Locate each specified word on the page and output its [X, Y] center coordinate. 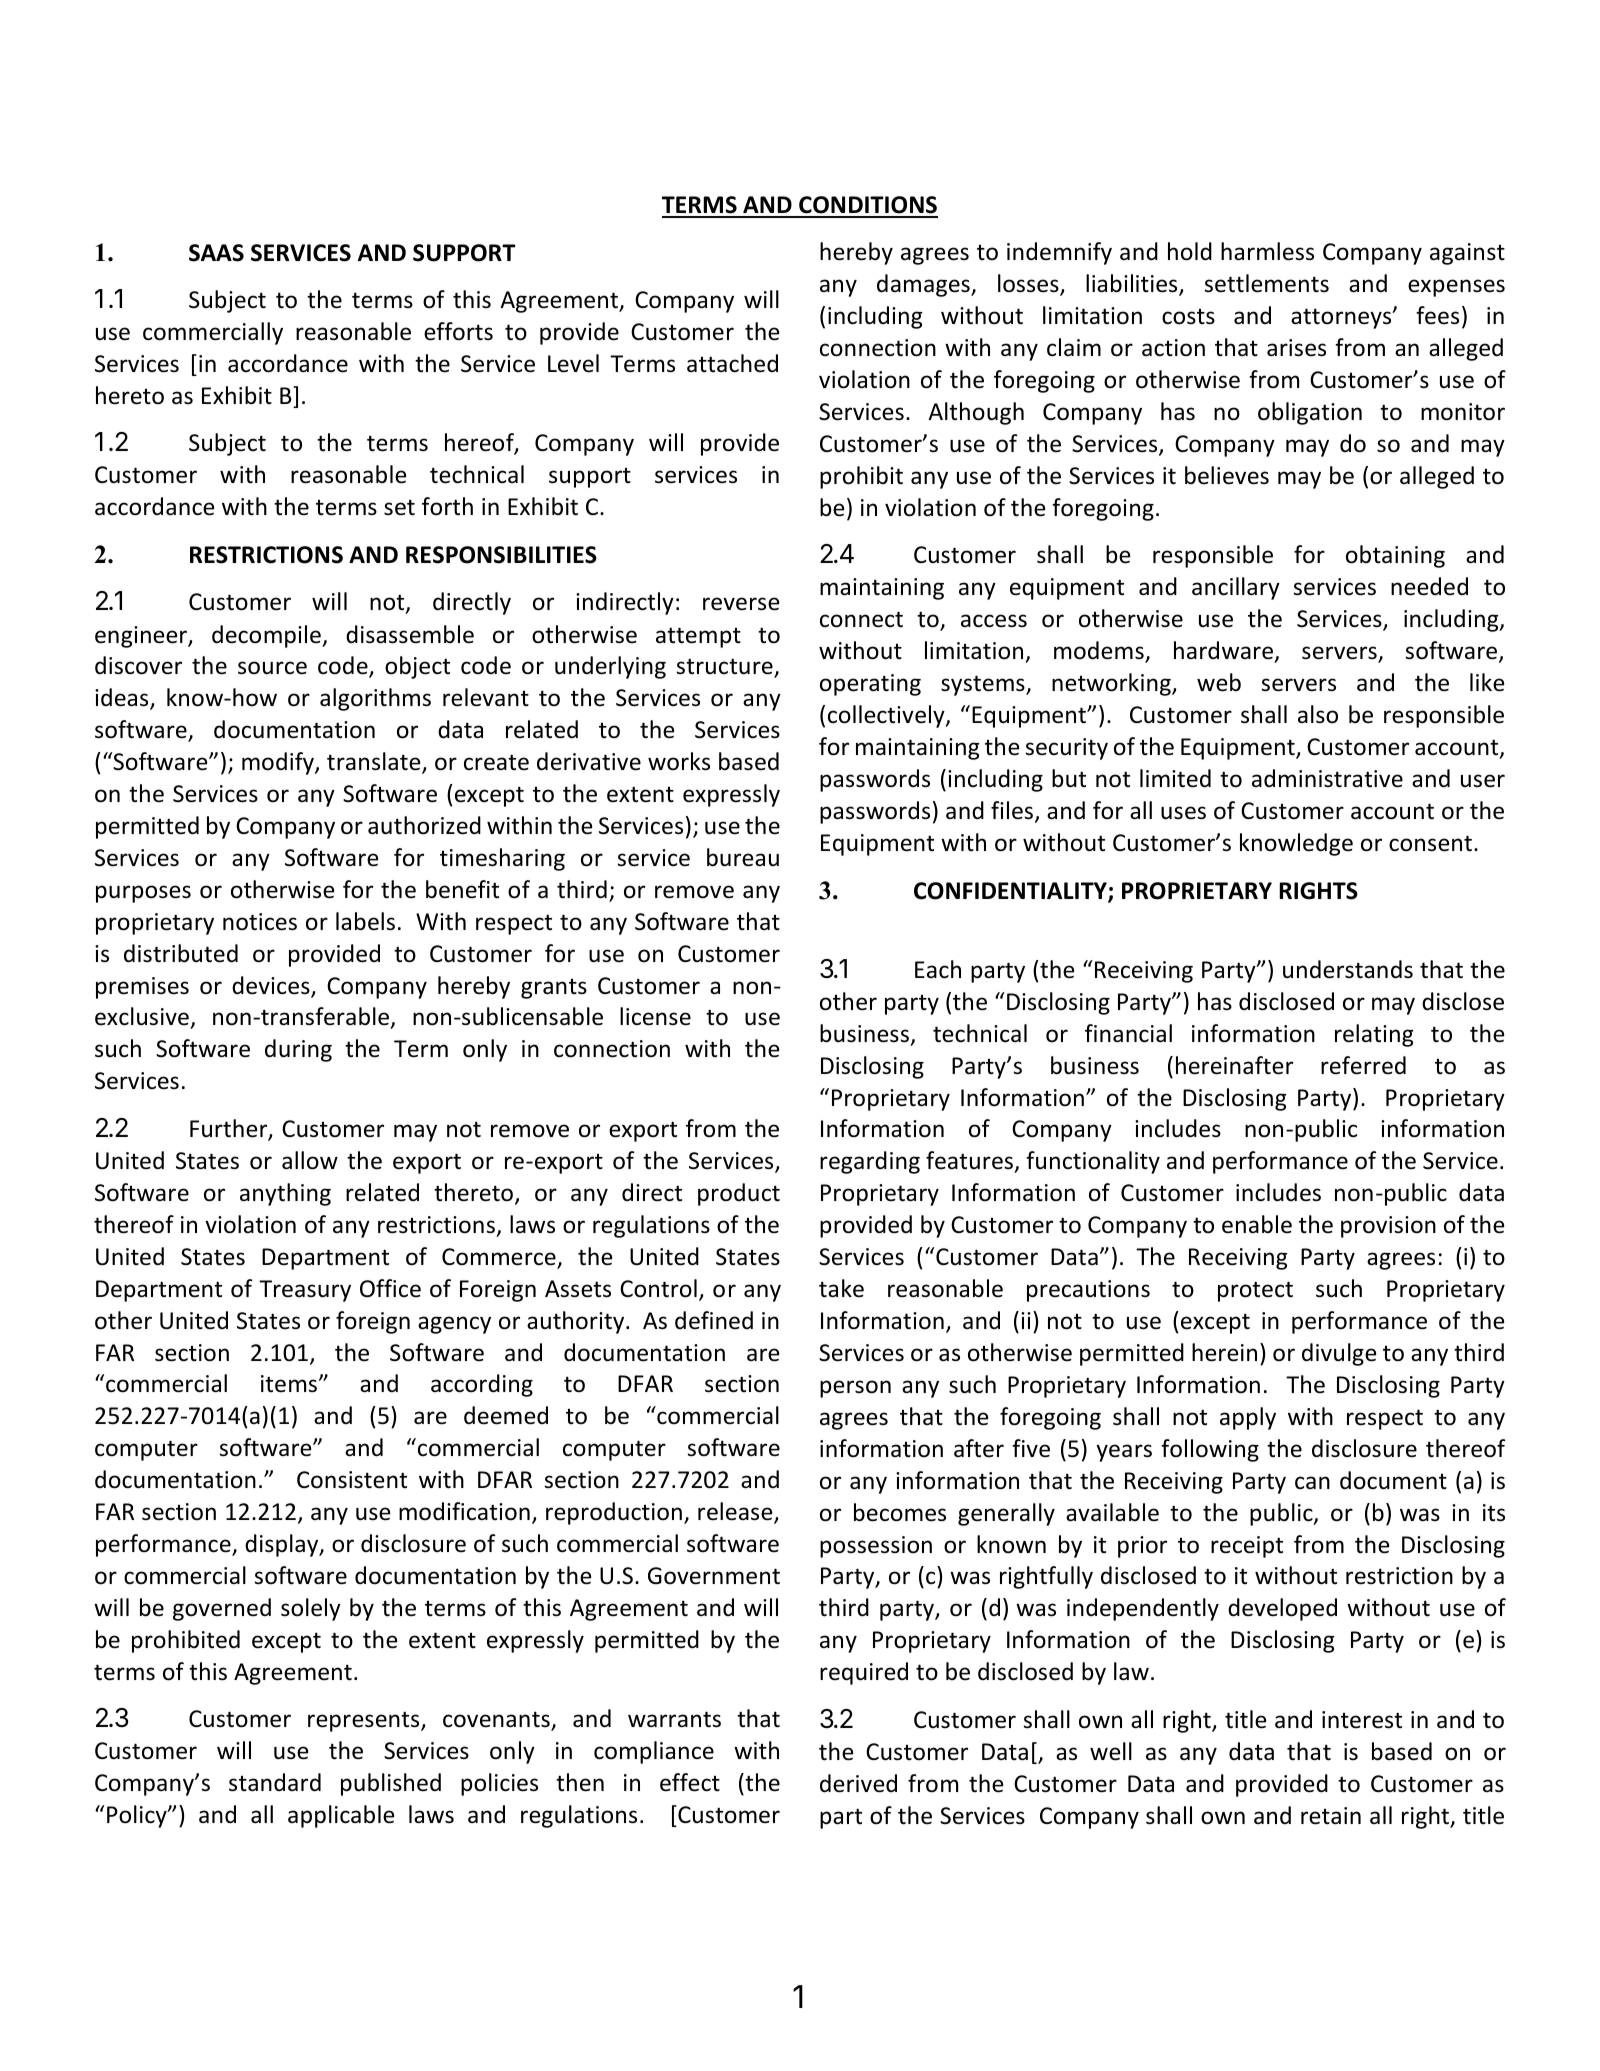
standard [275, 1782]
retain [1331, 1816]
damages [924, 285]
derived [858, 1783]
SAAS [216, 253]
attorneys [1342, 318]
